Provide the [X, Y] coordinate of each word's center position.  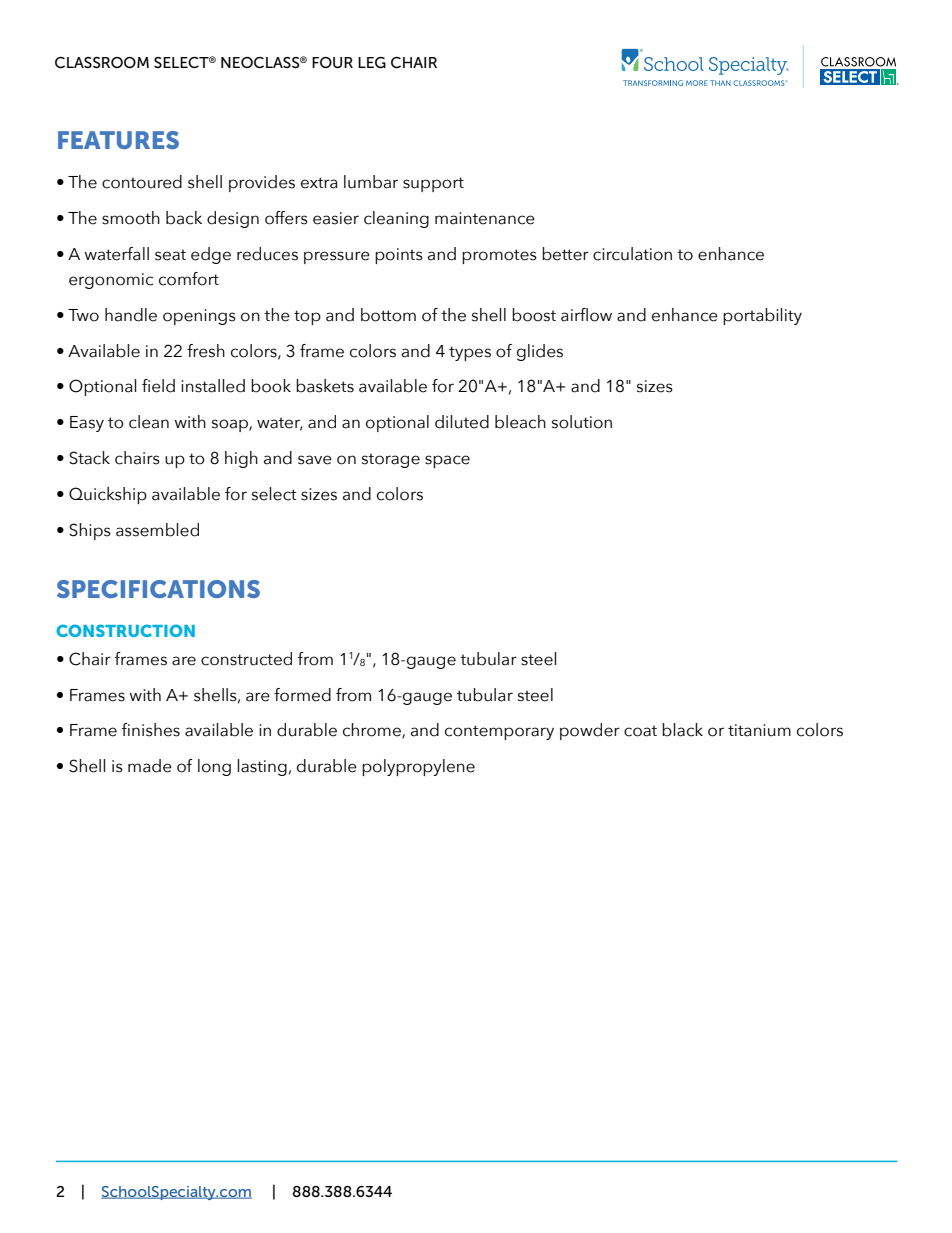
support [433, 184]
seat [170, 255]
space [447, 461]
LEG [372, 62]
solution [582, 422]
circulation [632, 254]
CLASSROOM [102, 62]
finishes [151, 730]
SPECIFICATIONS [158, 589]
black [682, 730]
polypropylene [418, 767]
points [399, 256]
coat [640, 731]
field [158, 386]
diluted [462, 422]
